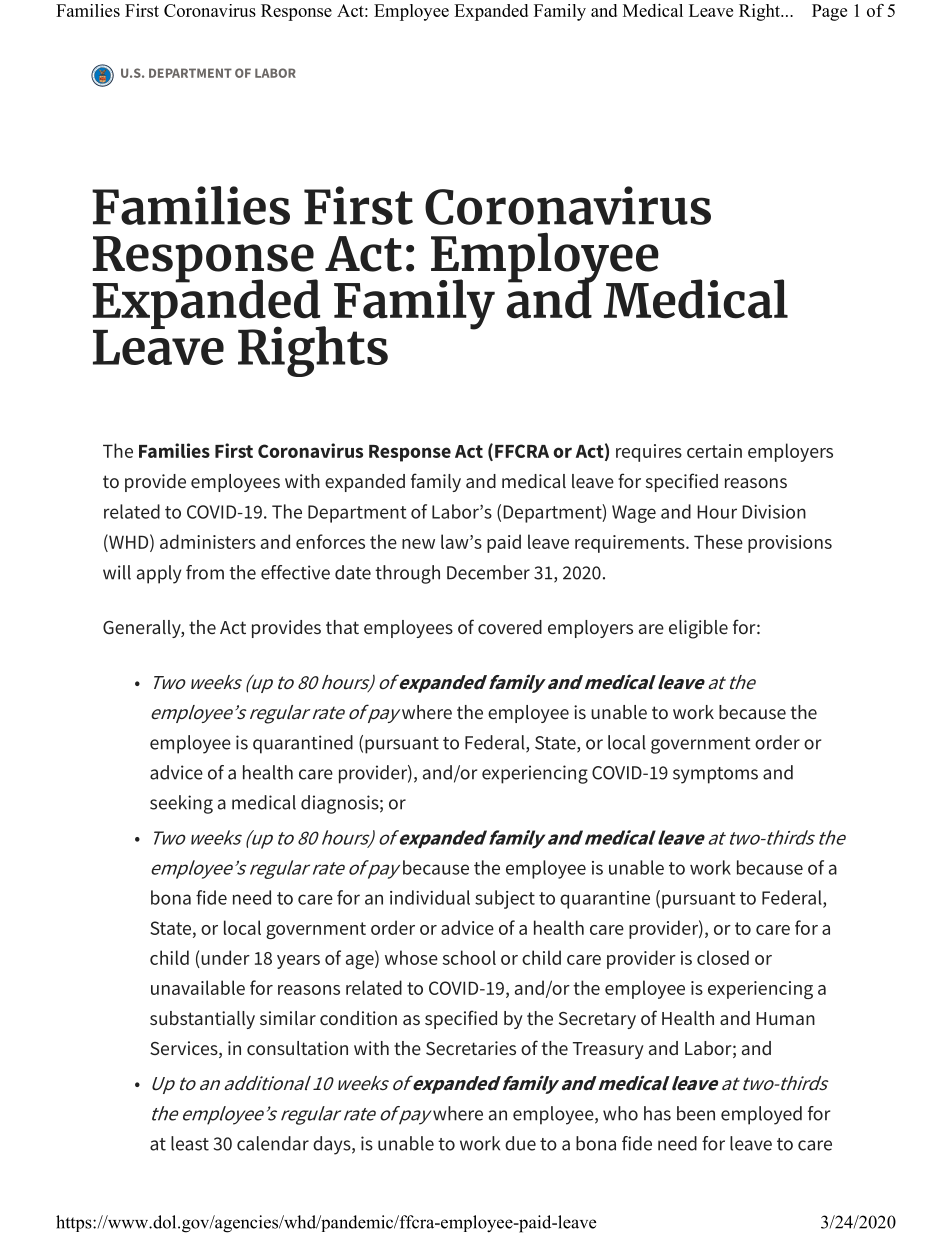  I want to click on due, so click(520, 1143).
